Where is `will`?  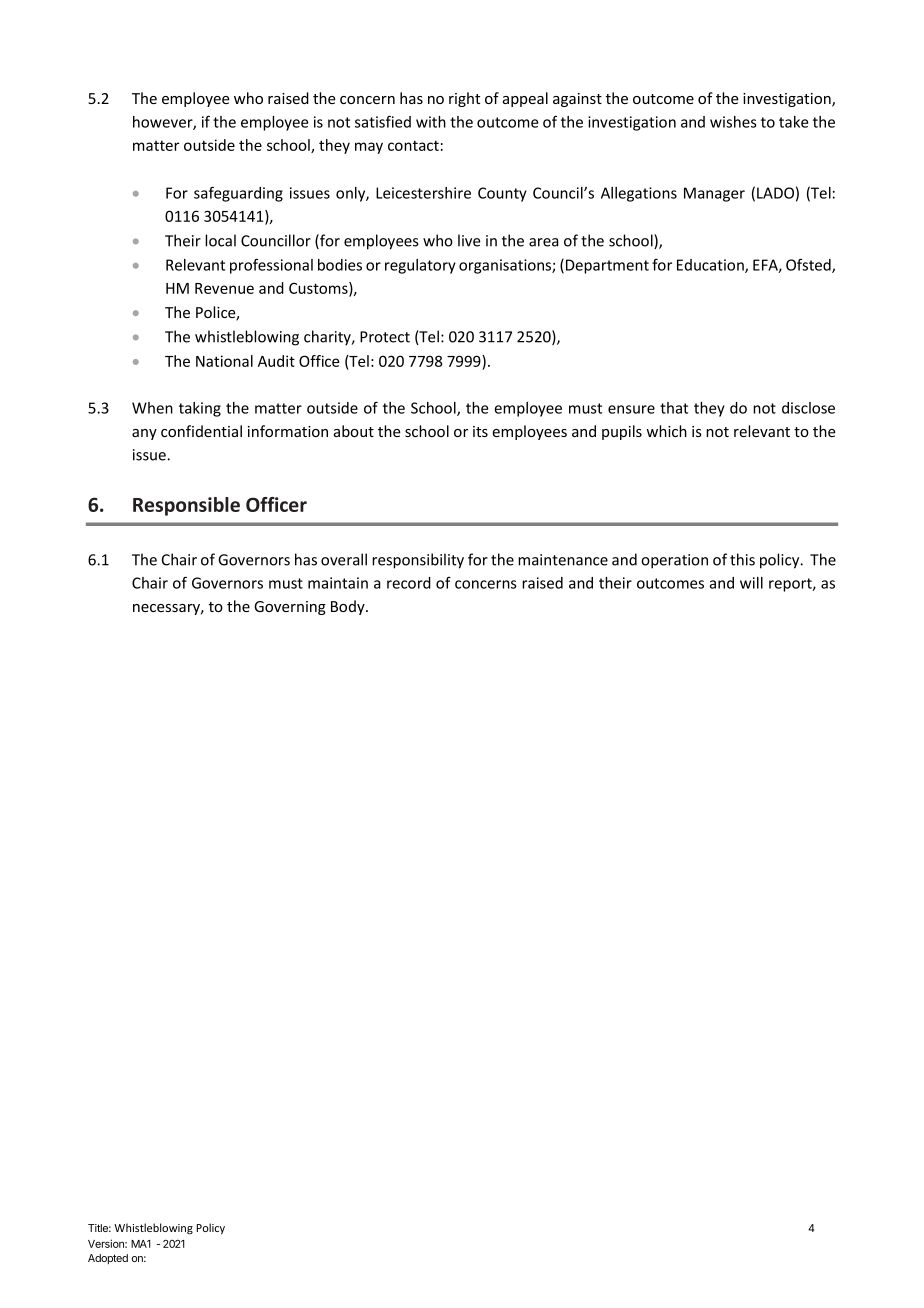
will is located at coordinates (751, 583).
